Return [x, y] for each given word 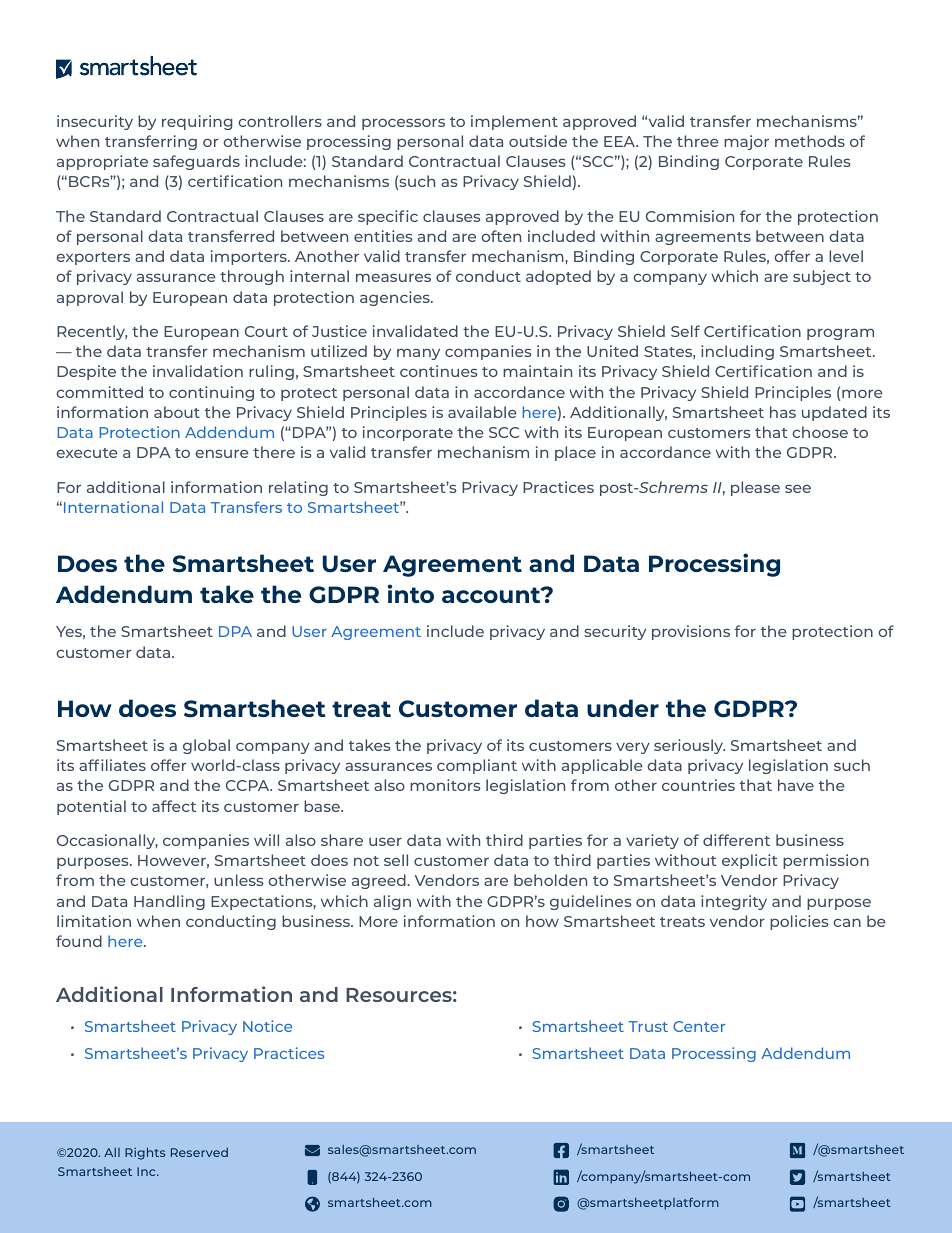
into [411, 593]
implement [514, 122]
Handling [169, 902]
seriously [689, 746]
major [746, 142]
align [392, 902]
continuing [211, 393]
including [737, 352]
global [206, 746]
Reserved [199, 1152]
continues [439, 371]
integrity [734, 902]
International [113, 507]
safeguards [196, 162]
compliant [477, 766]
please [755, 488]
